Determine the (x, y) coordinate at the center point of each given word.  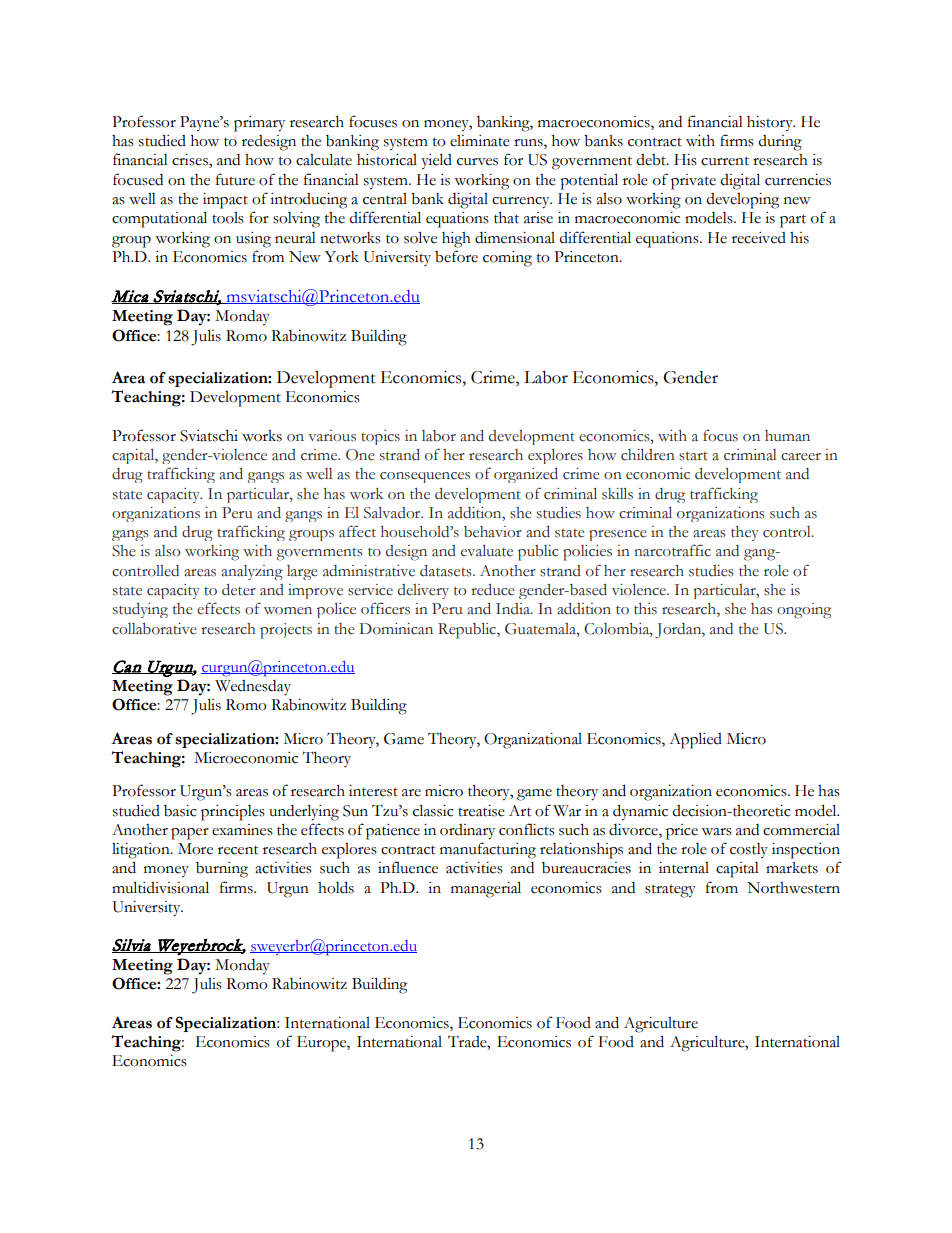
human (787, 435)
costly (749, 851)
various (332, 436)
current (725, 161)
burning (222, 870)
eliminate (480, 141)
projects (286, 631)
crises (191, 161)
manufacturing (488, 850)
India (514, 609)
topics (380, 437)
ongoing (804, 611)
